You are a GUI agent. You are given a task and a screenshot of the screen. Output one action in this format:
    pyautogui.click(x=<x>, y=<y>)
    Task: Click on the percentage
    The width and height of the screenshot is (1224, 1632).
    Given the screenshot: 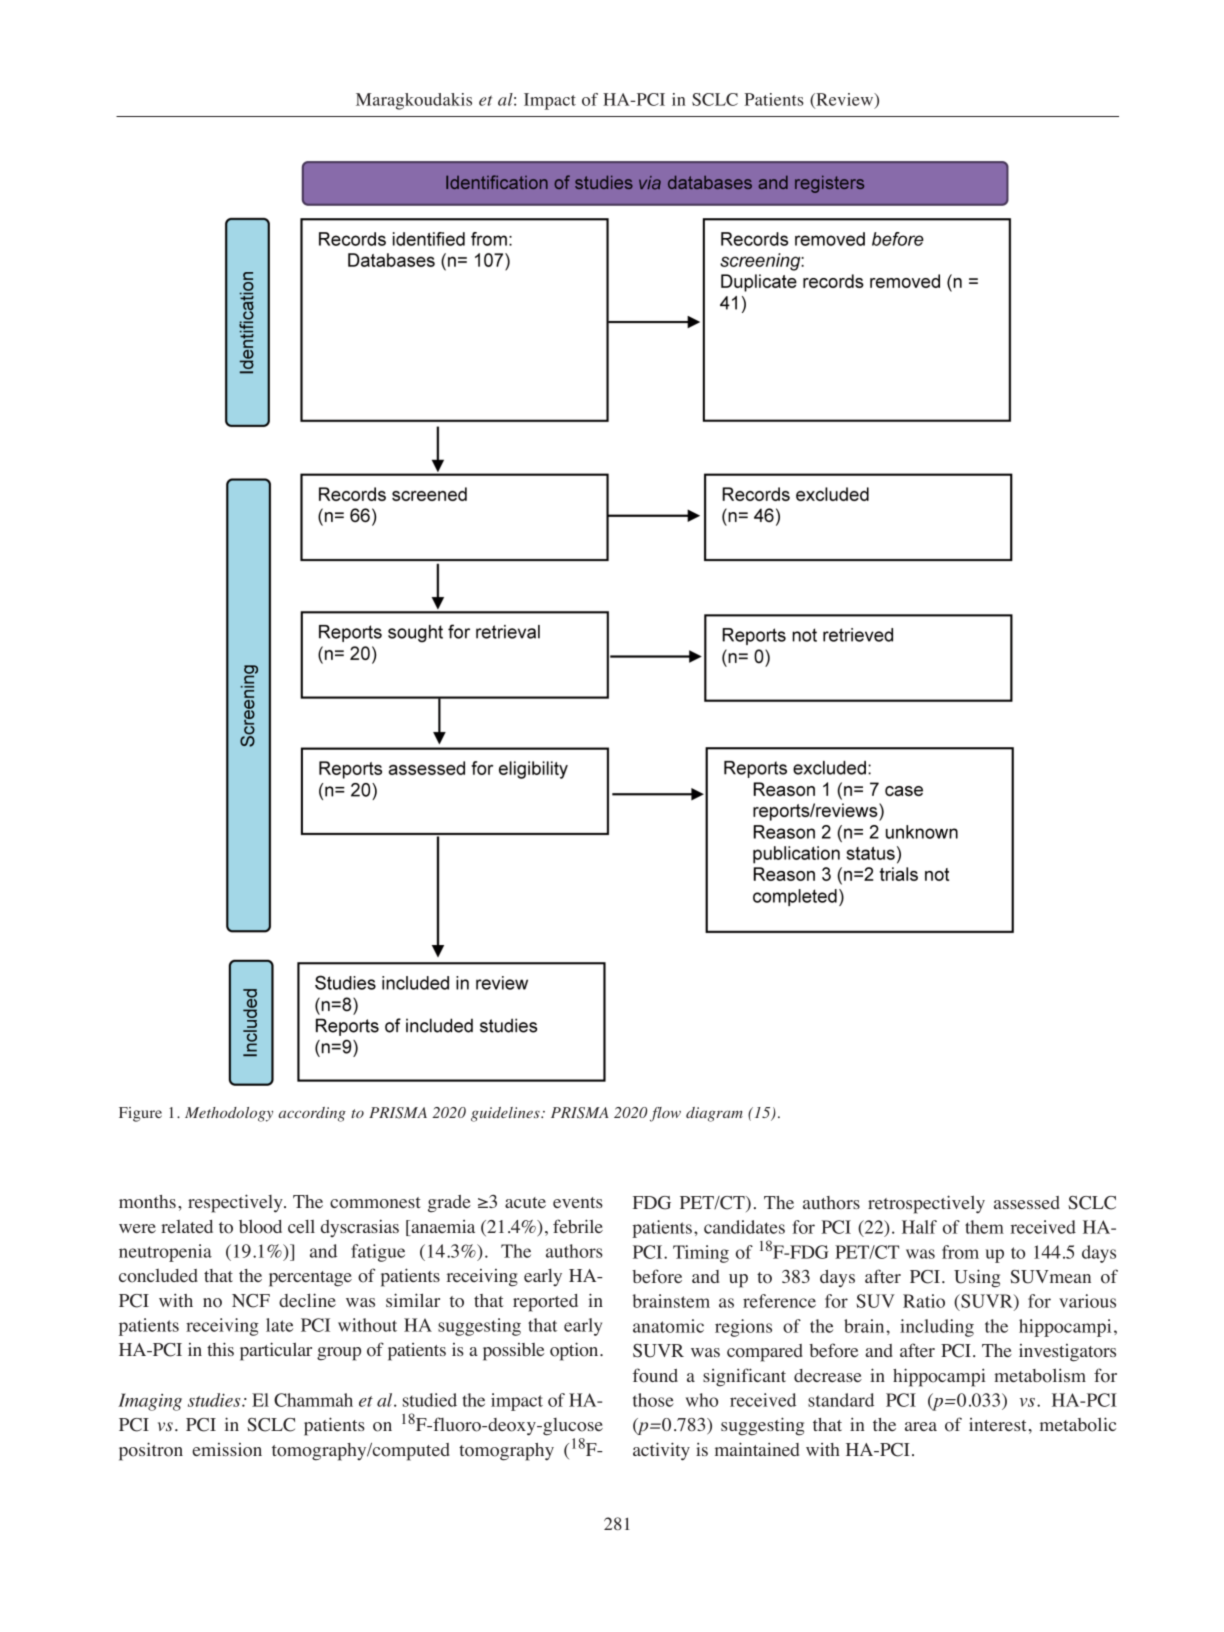 What is the action you would take?
    pyautogui.click(x=310, y=1279)
